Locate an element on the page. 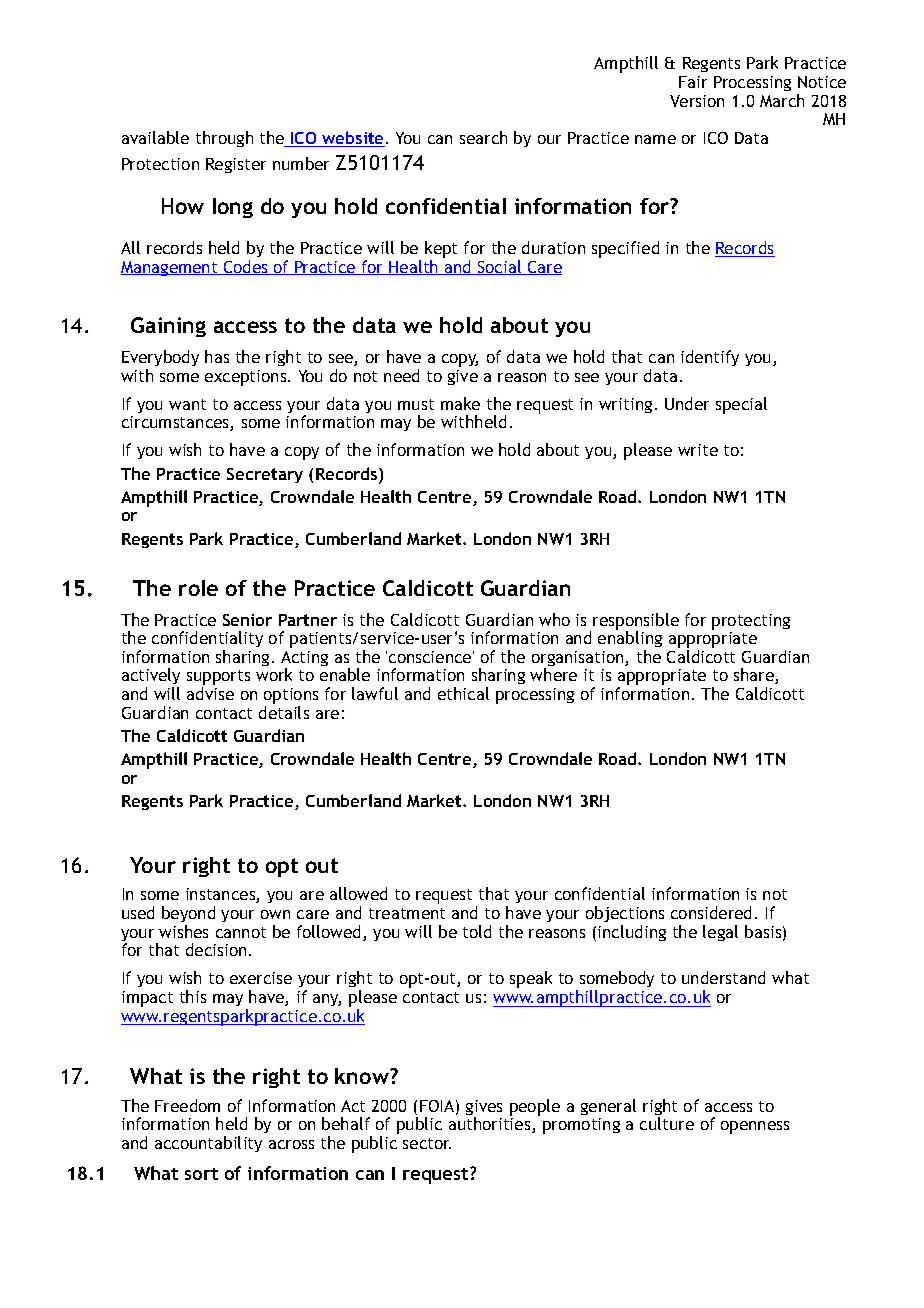 This document has width=924, height=1308. search is located at coordinates (483, 137).
